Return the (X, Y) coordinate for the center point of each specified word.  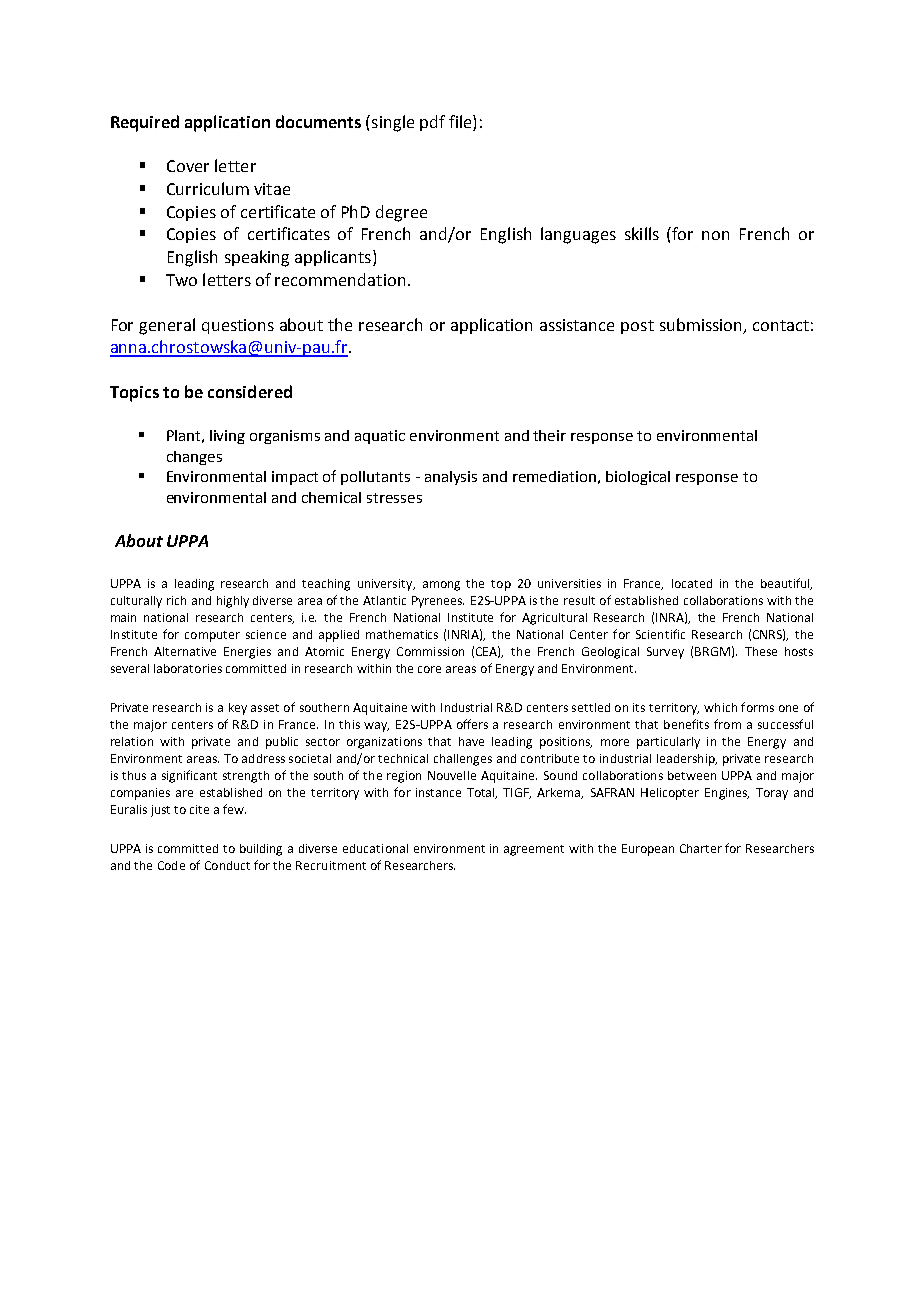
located (692, 583)
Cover (188, 166)
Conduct (227, 865)
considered (250, 391)
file (461, 121)
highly (233, 602)
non (715, 235)
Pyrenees (438, 602)
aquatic (380, 437)
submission (700, 324)
